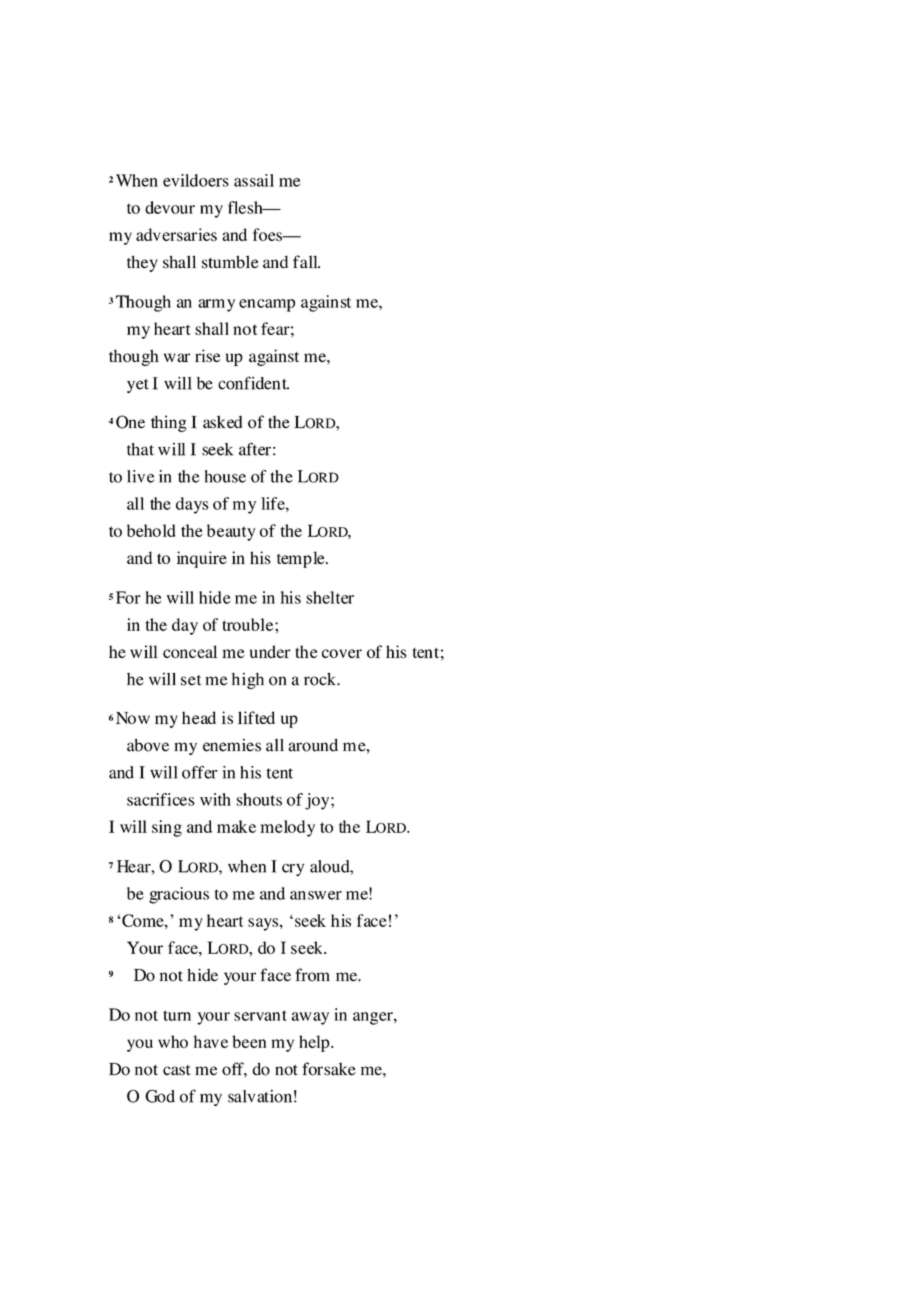 The height and width of the screenshot is (1308, 924). I want to click on sing, so click(167, 828).
